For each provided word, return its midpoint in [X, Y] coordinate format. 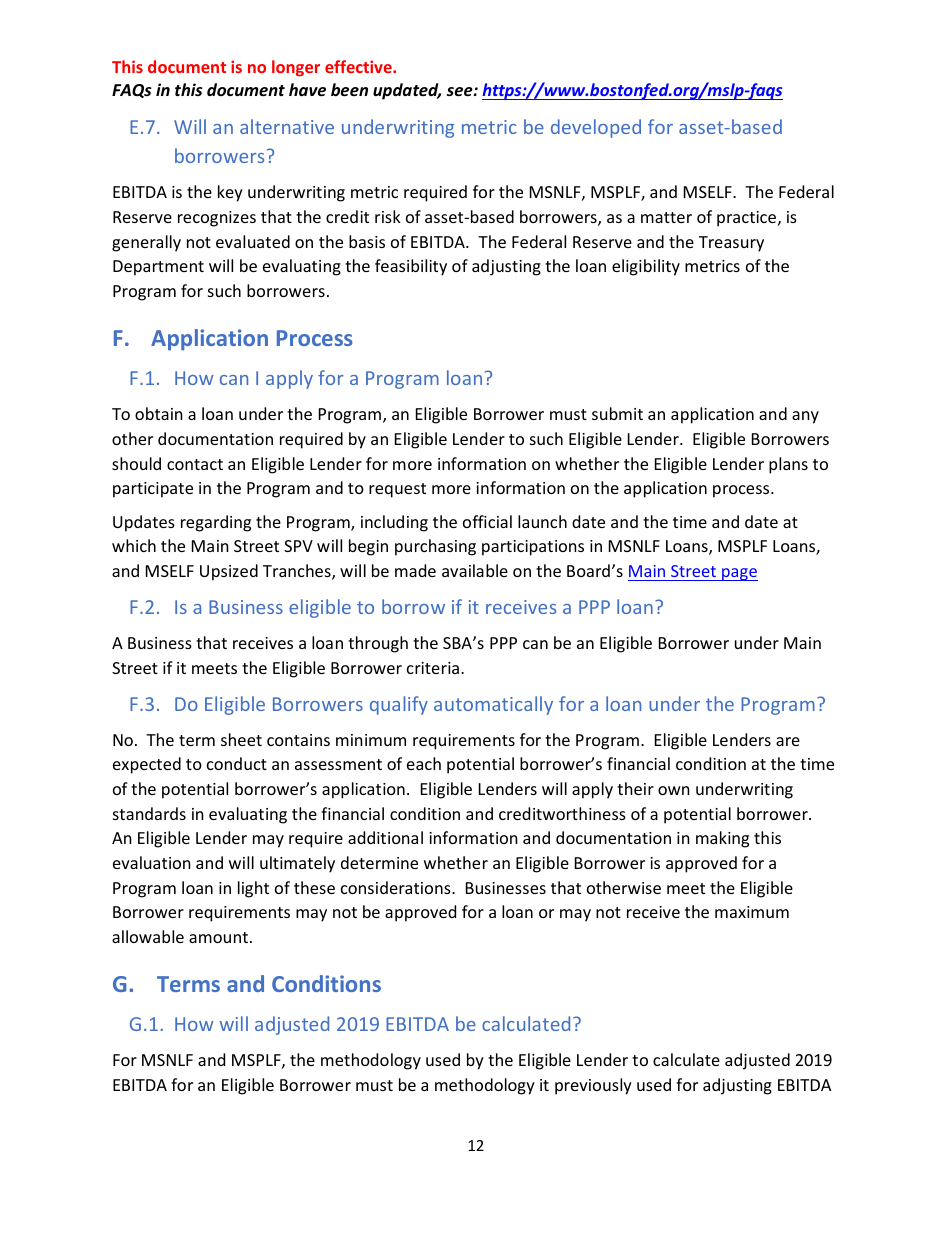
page [739, 574]
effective [359, 66]
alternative [287, 126]
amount [218, 937]
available [475, 570]
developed [596, 128]
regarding [216, 523]
